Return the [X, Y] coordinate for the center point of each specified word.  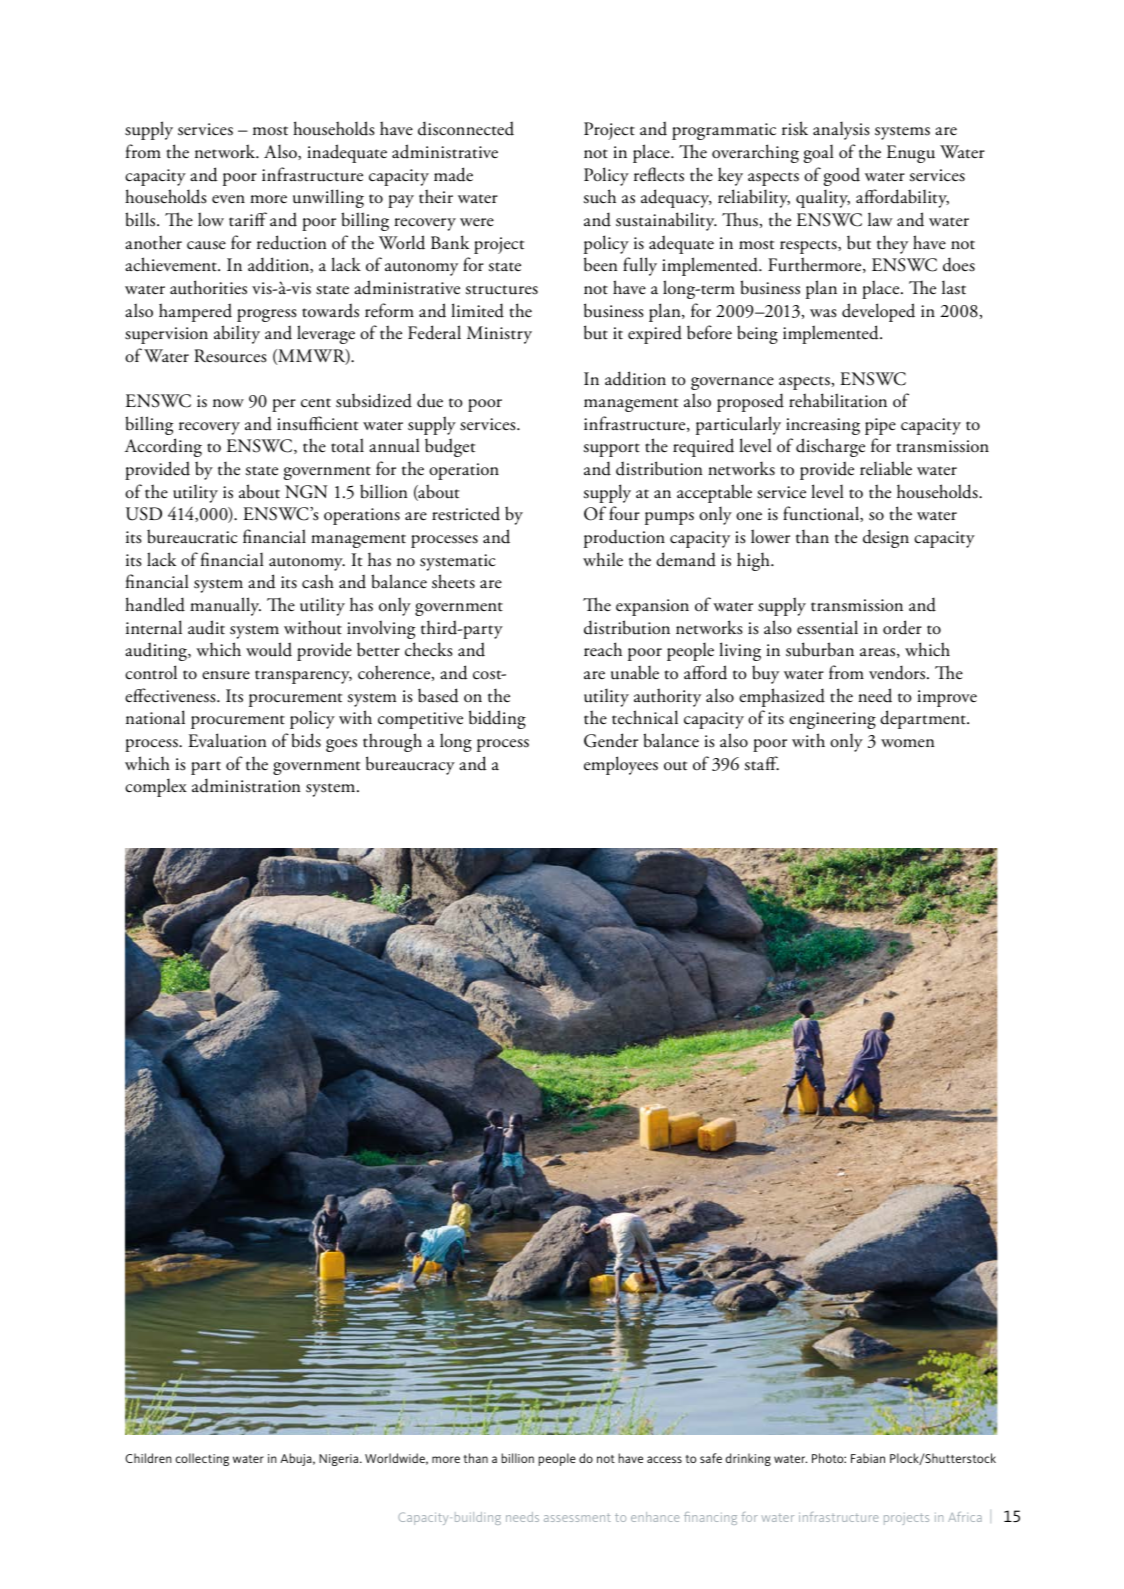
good [842, 176]
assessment [577, 1517]
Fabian [868, 1458]
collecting [202, 1459]
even [228, 199]
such [600, 196]
